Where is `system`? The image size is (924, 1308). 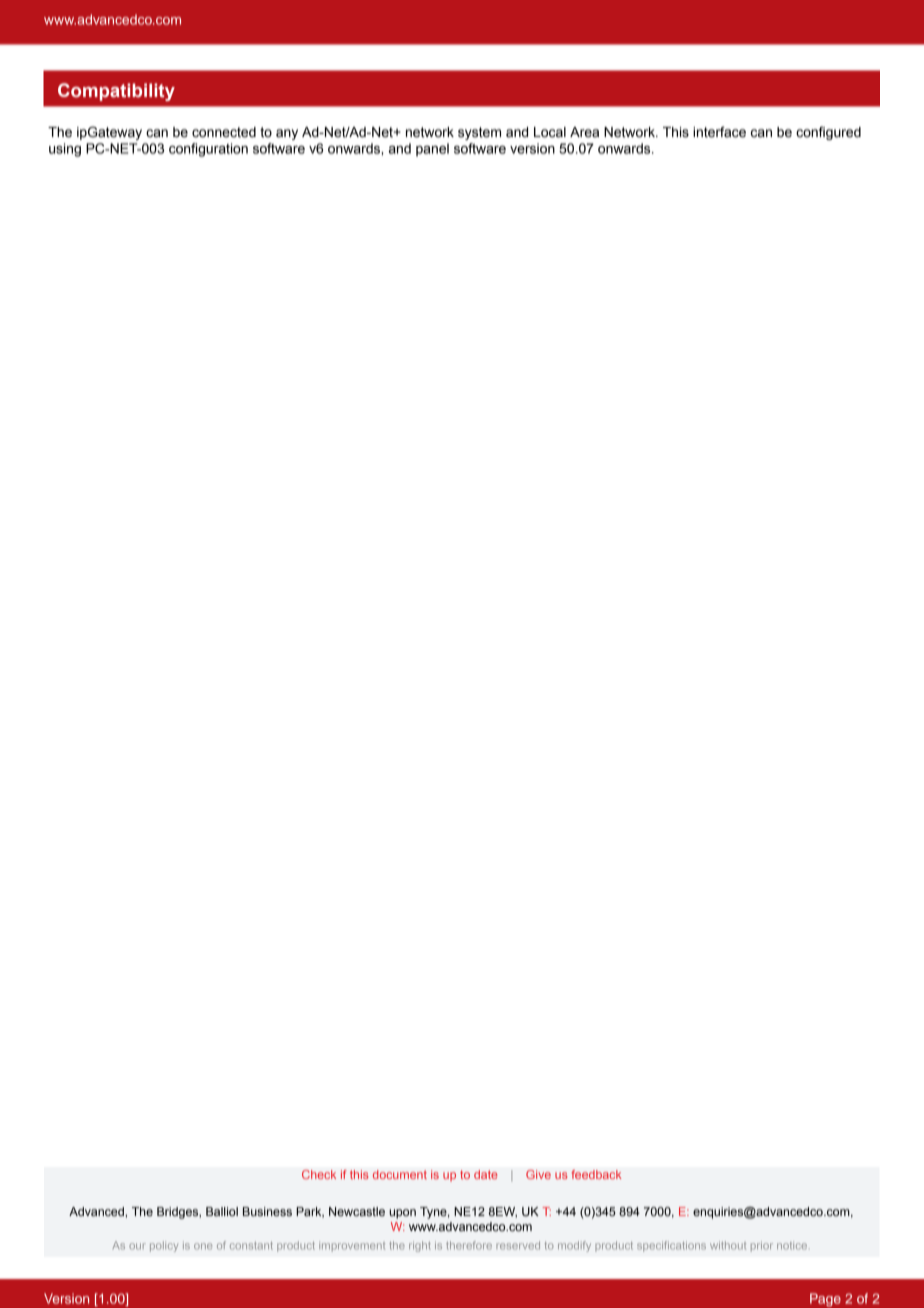
system is located at coordinates (479, 133).
